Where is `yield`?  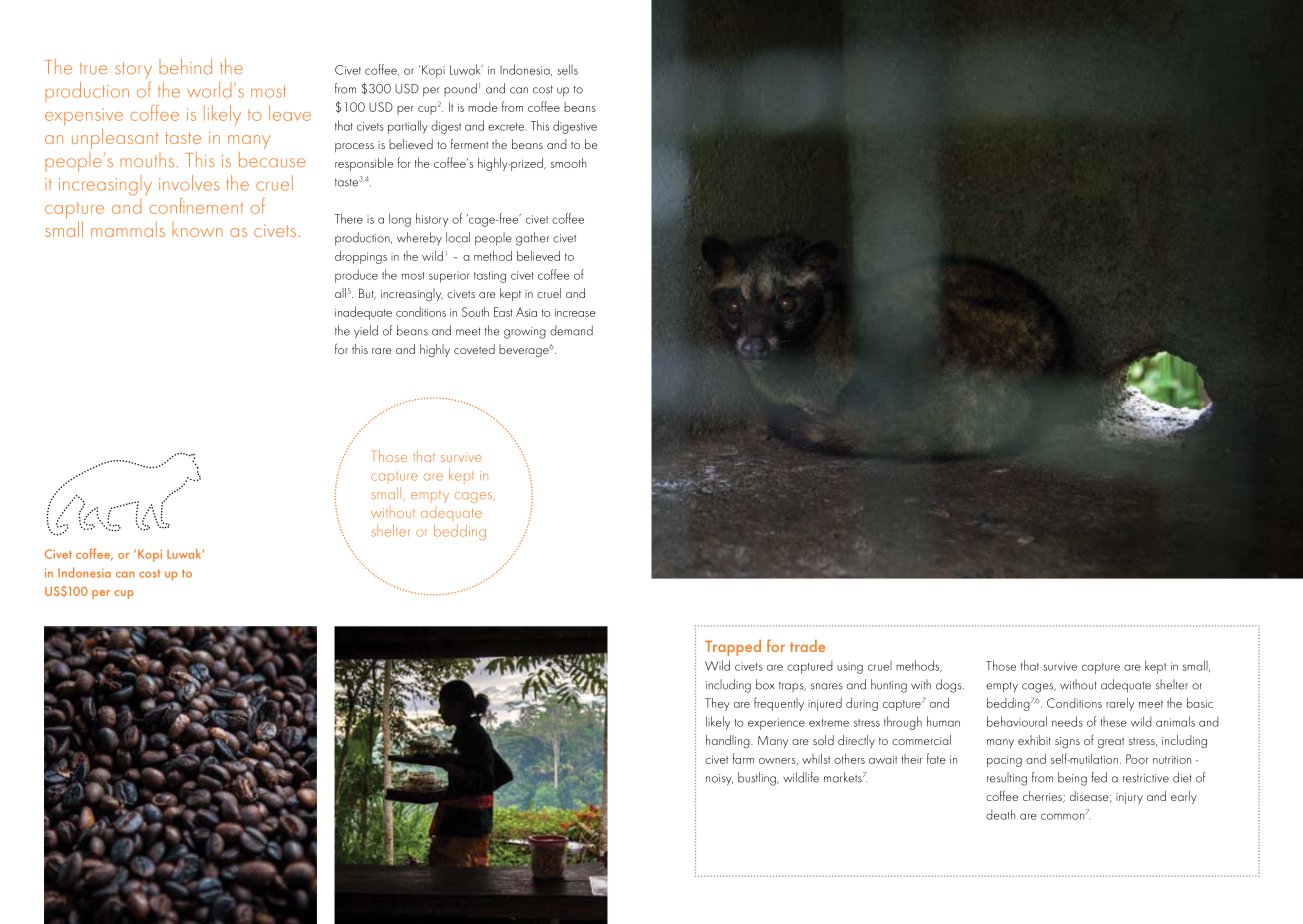
yield is located at coordinates (366, 332).
